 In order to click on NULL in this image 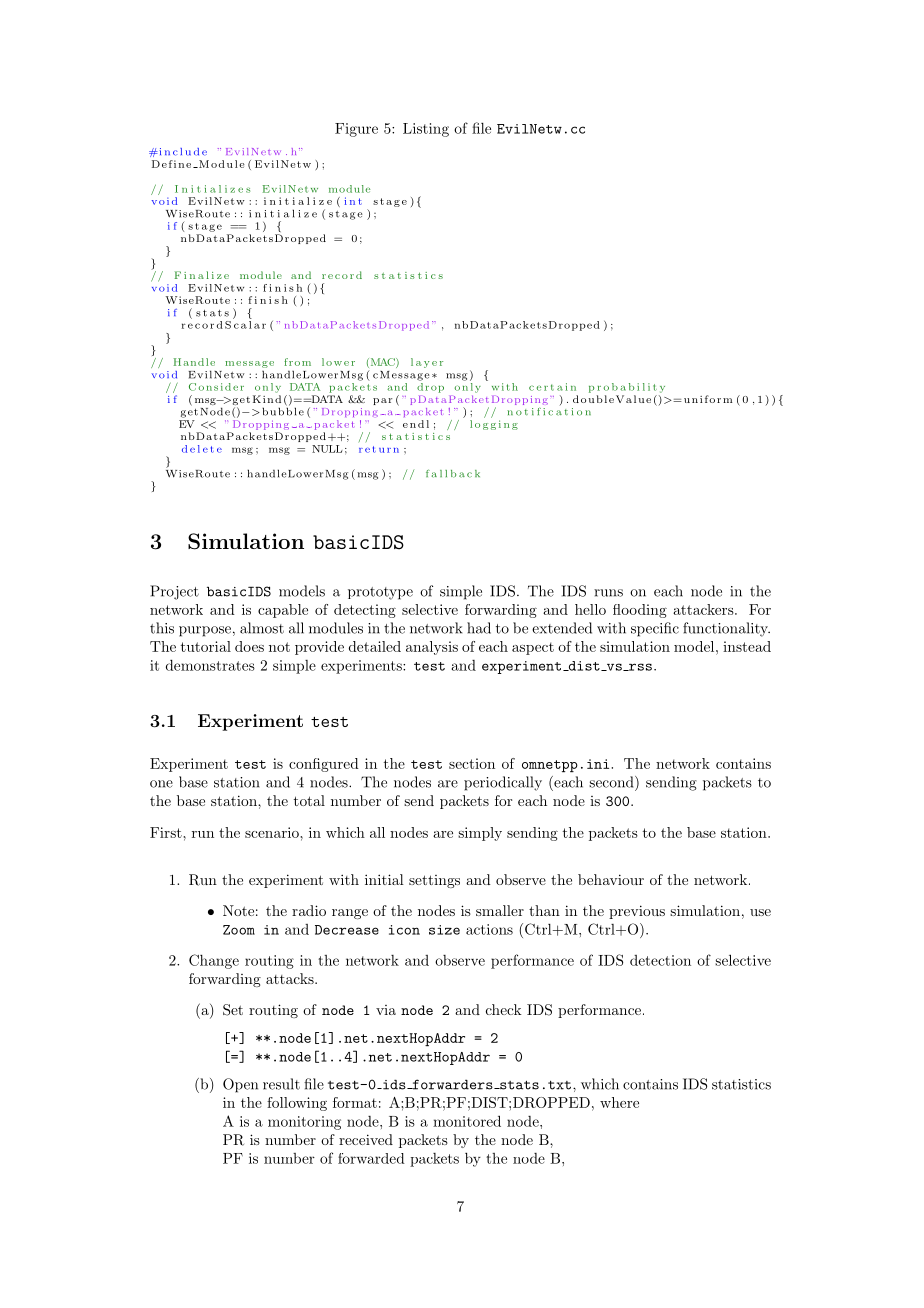, I will do `click(327, 449)`.
